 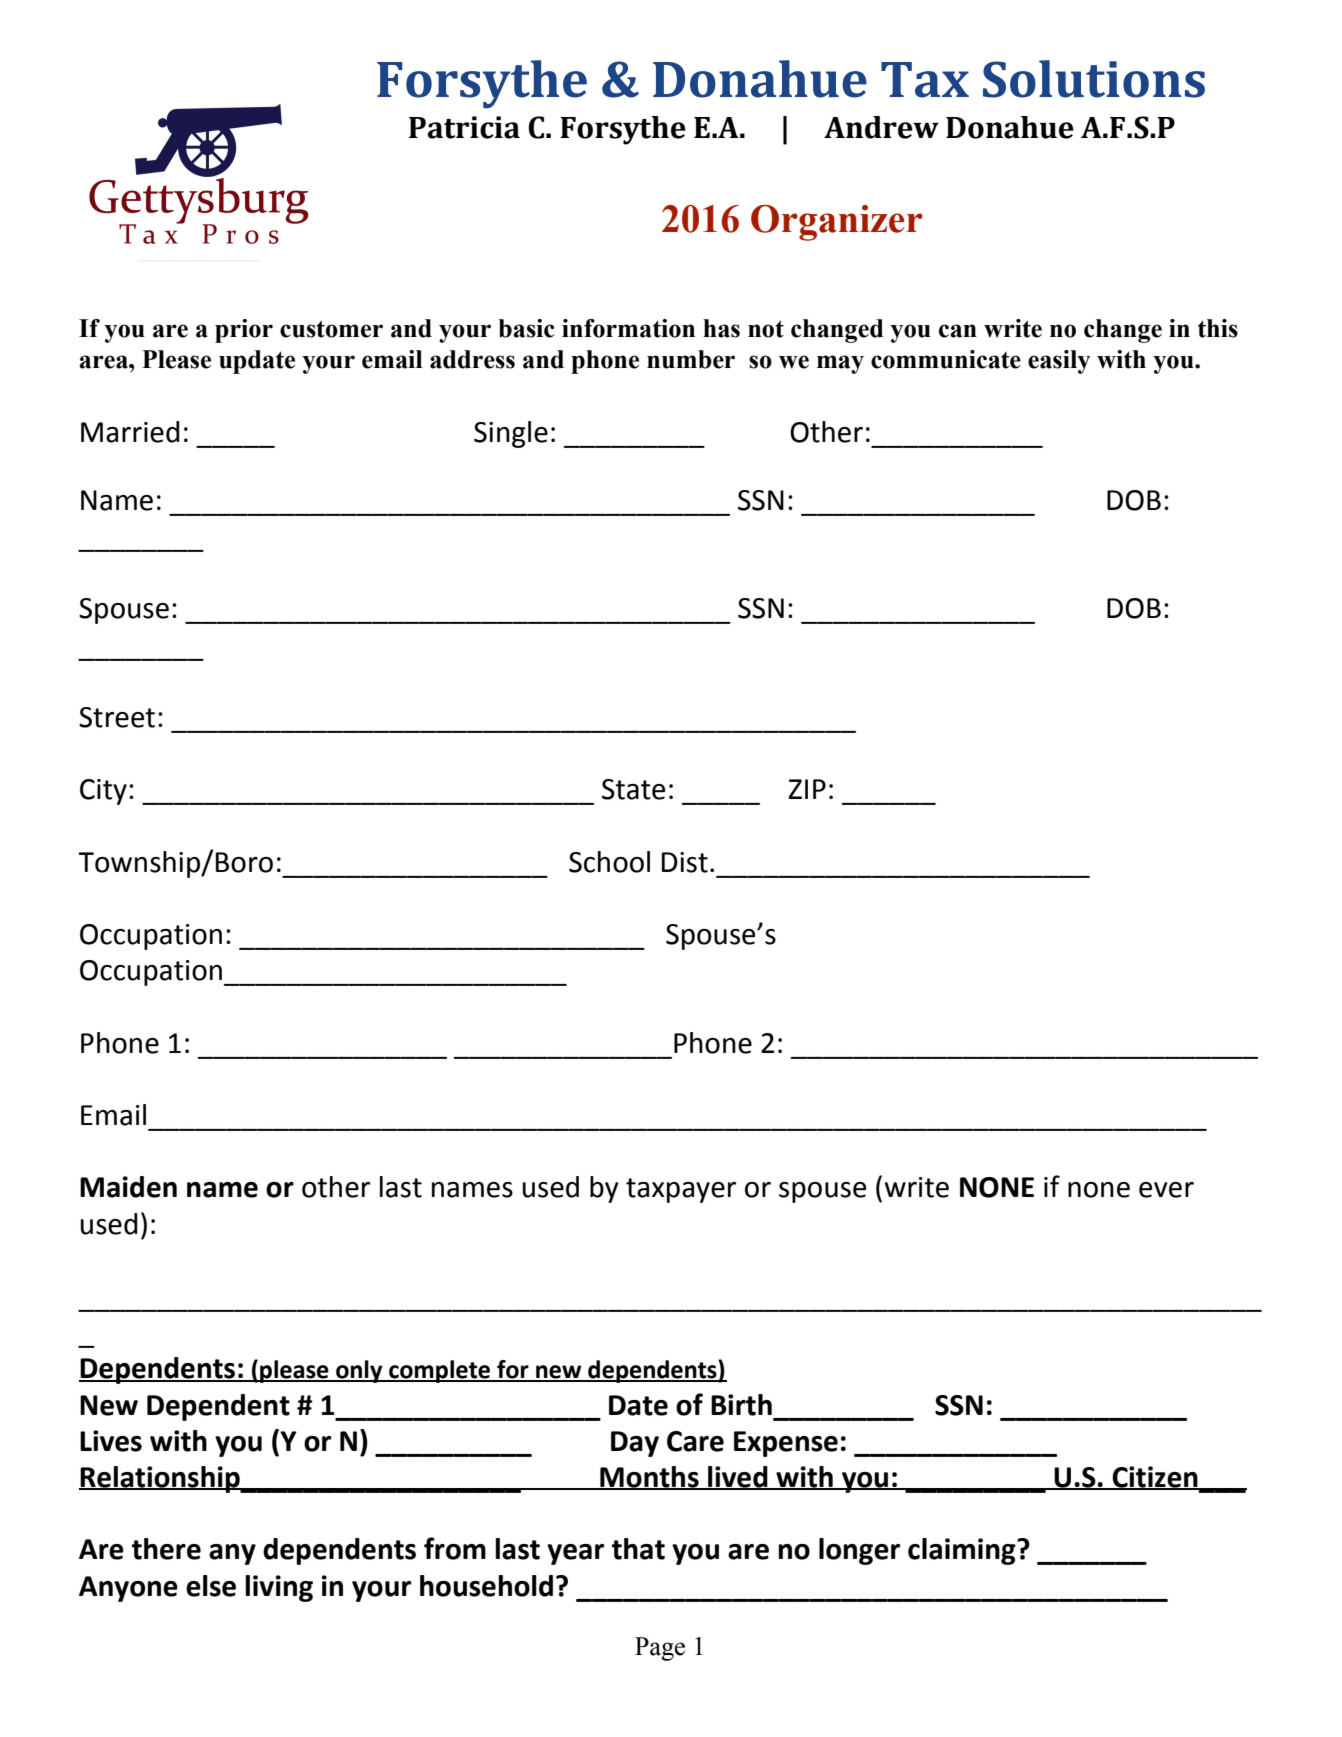 I want to click on Page, so click(x=660, y=1649).
